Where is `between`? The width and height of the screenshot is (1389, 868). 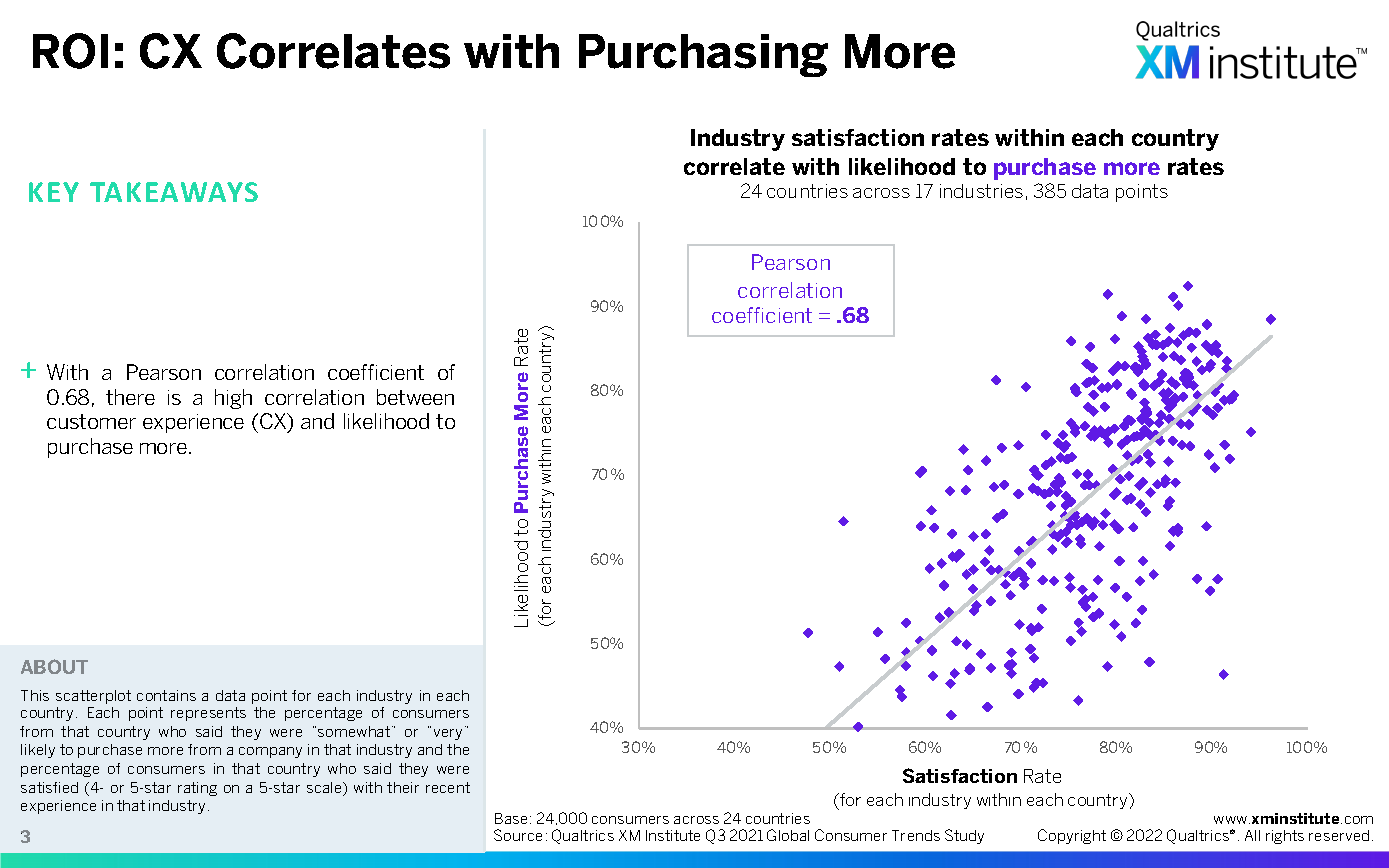 between is located at coordinates (415, 397).
